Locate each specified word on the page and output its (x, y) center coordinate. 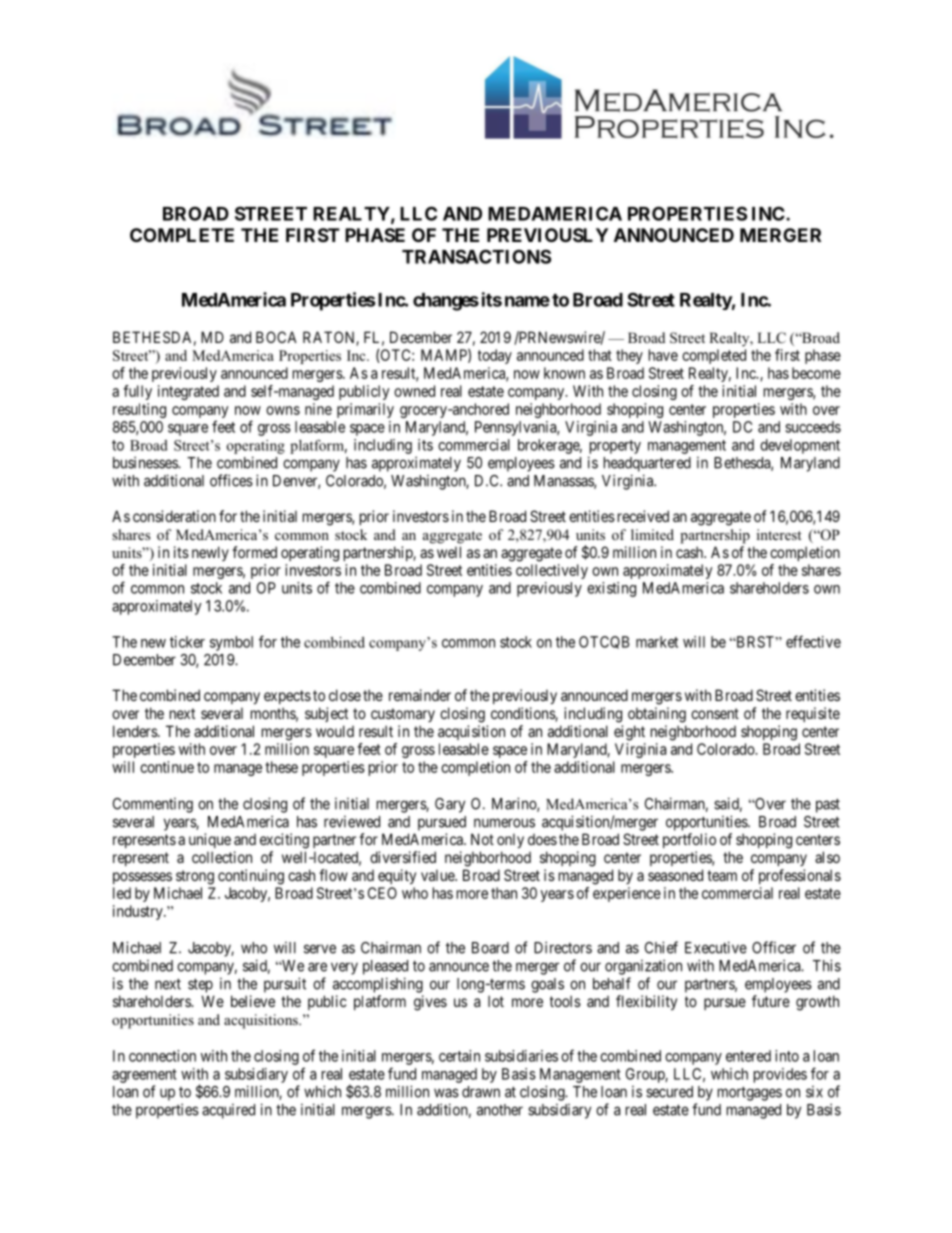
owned (414, 391)
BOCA (276, 337)
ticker (187, 642)
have (663, 355)
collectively (552, 571)
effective (813, 641)
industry (139, 912)
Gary (450, 805)
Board (490, 948)
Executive (716, 947)
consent (715, 713)
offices (231, 480)
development (800, 446)
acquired (228, 1111)
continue (167, 767)
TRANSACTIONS (476, 256)
